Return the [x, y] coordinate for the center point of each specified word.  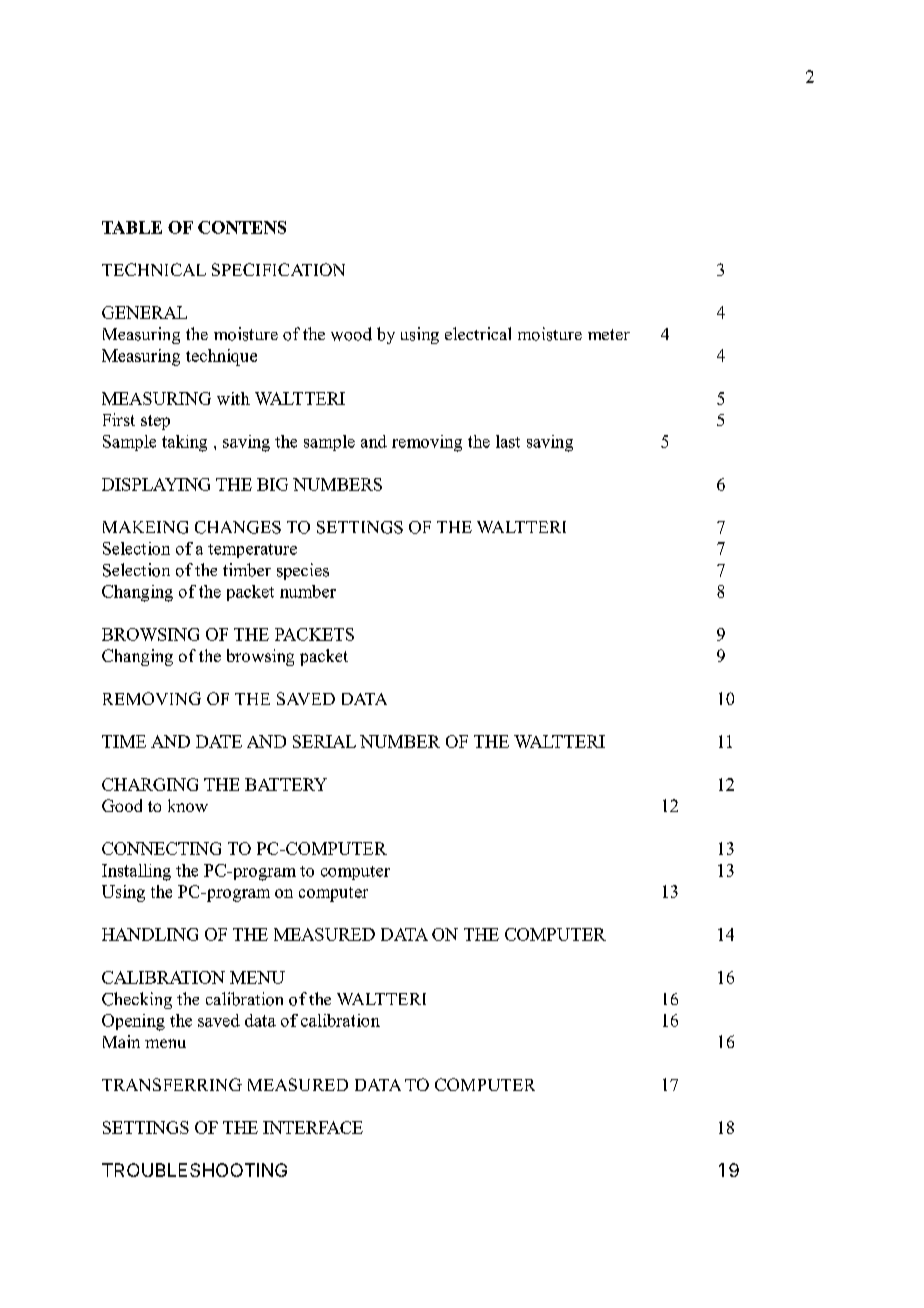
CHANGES [238, 527]
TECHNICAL [154, 269]
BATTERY [286, 784]
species [303, 571]
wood [351, 334]
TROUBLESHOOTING [194, 1170]
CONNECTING [161, 848]
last [508, 441]
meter [609, 334]
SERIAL [324, 741]
